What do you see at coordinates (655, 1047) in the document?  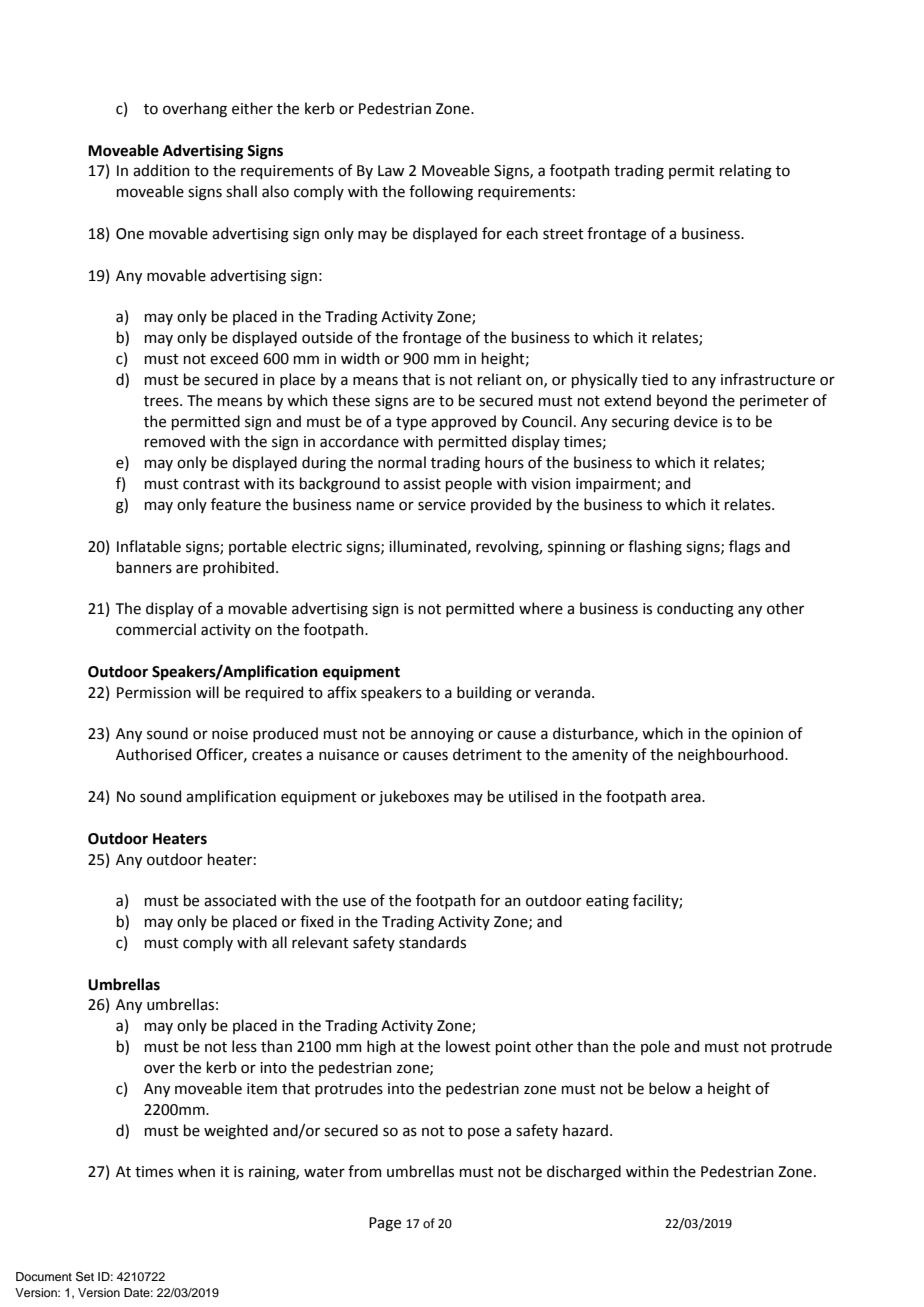 I see `pole` at bounding box center [655, 1047].
